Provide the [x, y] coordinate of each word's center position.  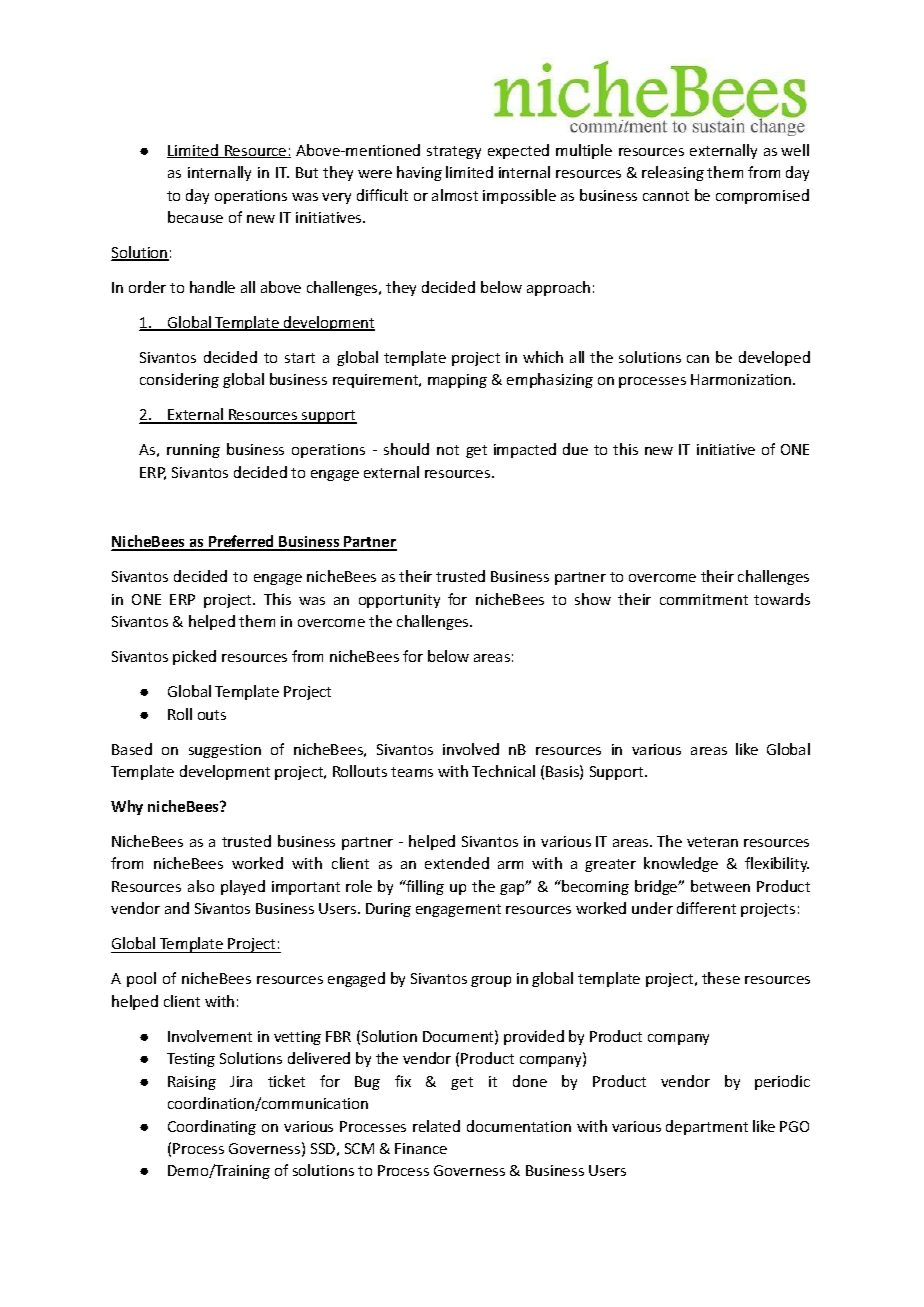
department [707, 1127]
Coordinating [212, 1127]
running [193, 451]
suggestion [225, 751]
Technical [503, 771]
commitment [704, 599]
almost [455, 195]
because [195, 217]
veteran [712, 842]
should [406, 449]
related [436, 1126]
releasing [673, 173]
